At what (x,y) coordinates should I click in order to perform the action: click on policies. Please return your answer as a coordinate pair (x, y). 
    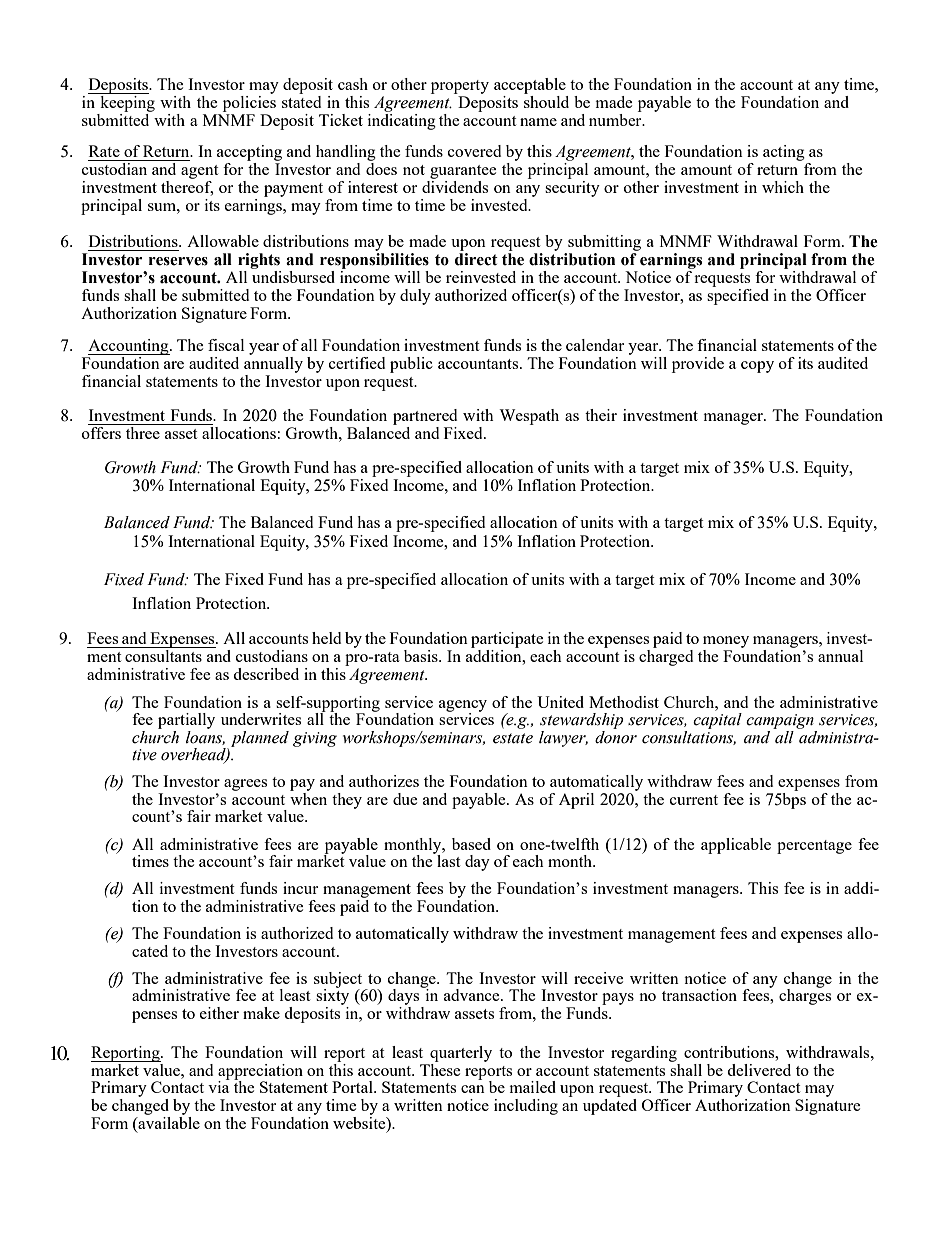
    Looking at the image, I should click on (249, 104).
